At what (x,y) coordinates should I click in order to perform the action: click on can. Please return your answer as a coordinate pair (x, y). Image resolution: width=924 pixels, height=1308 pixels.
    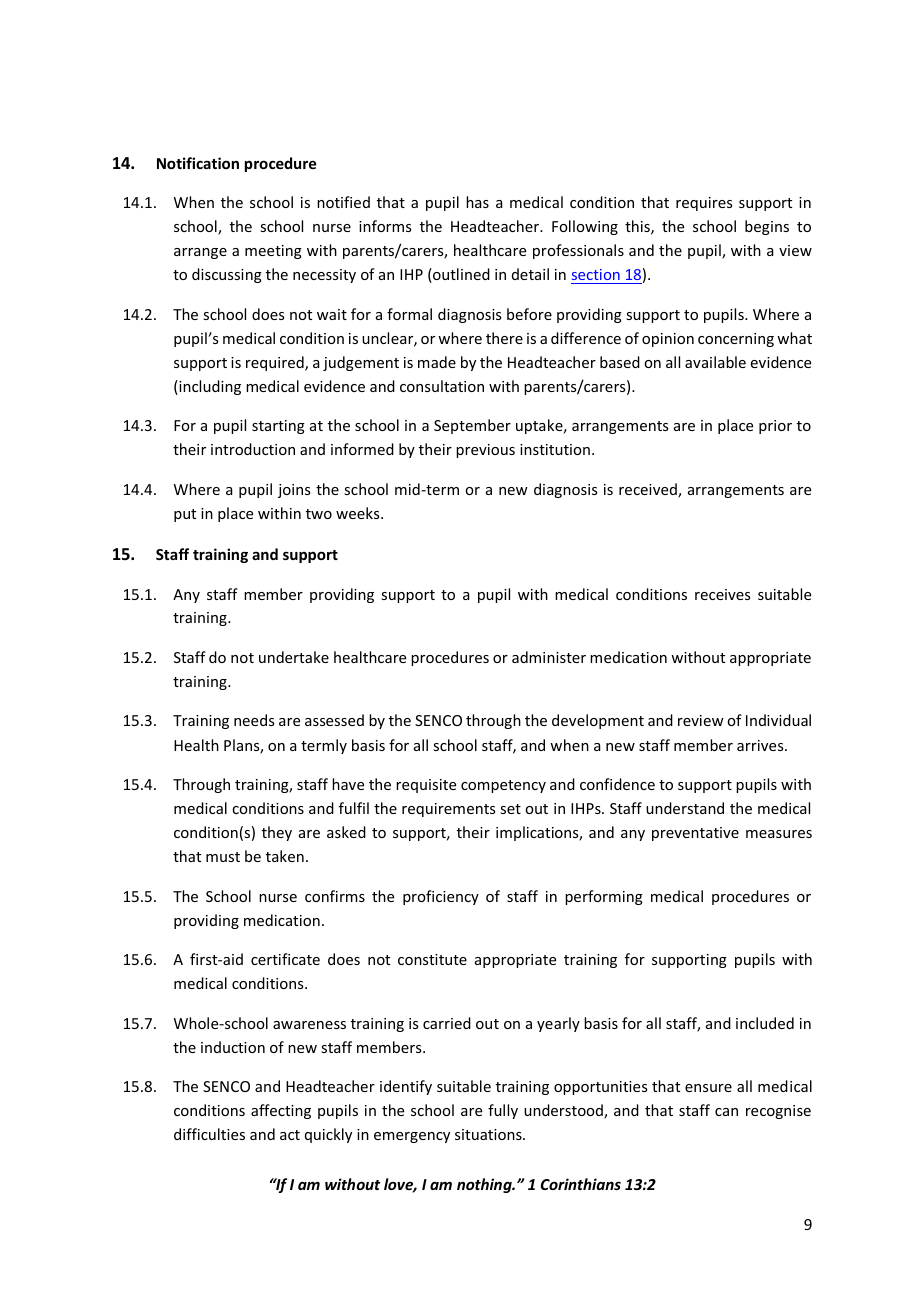
    Looking at the image, I should click on (726, 1112).
